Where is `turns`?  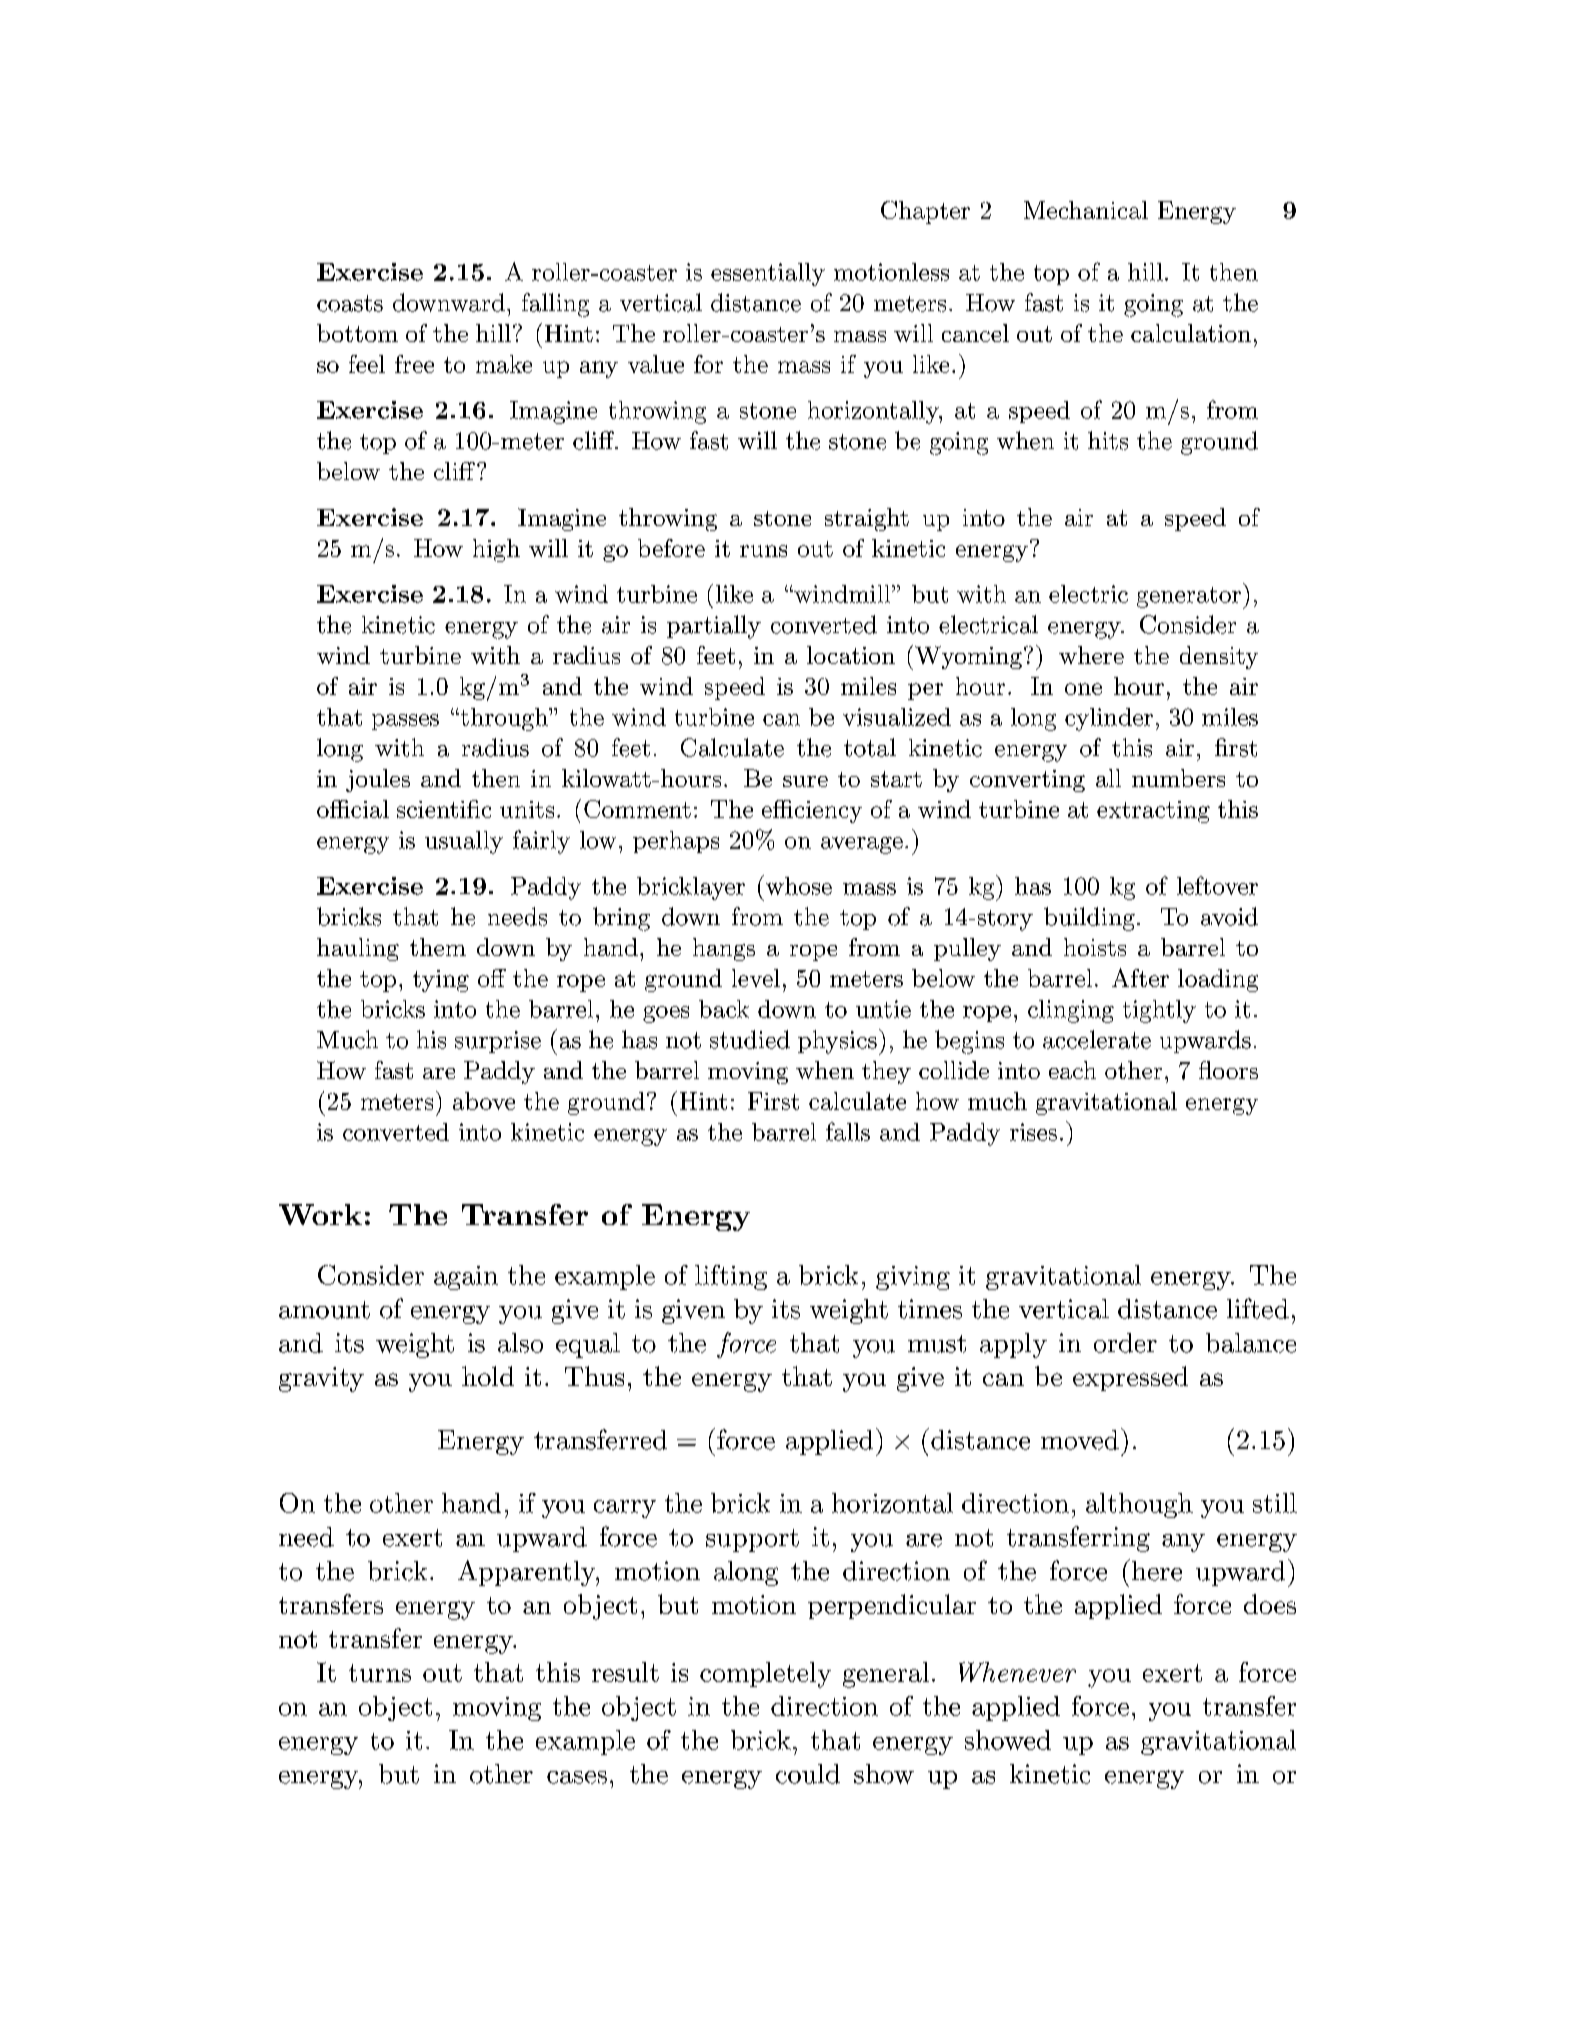
turns is located at coordinates (380, 1673).
